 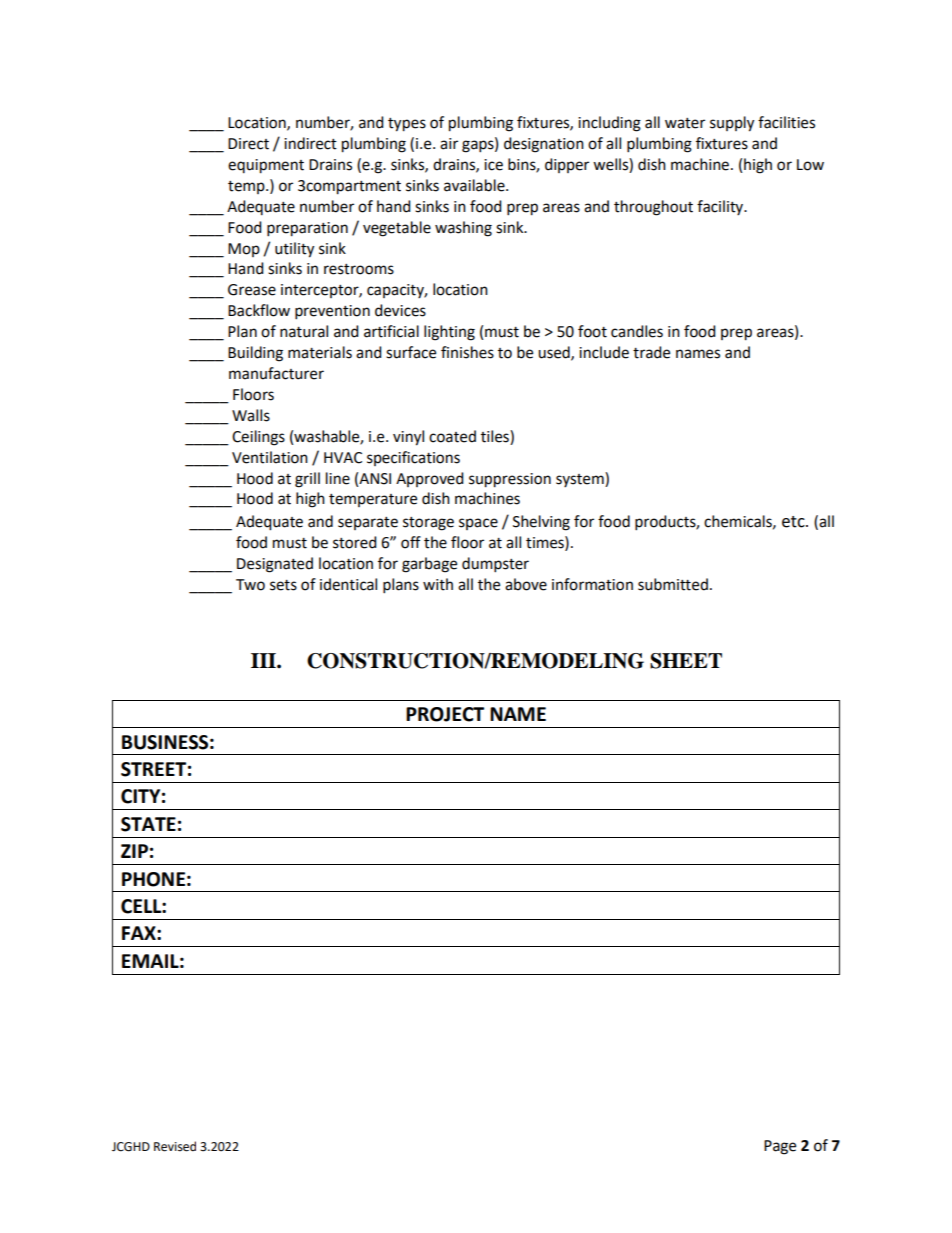 I want to click on Page, so click(x=780, y=1147).
